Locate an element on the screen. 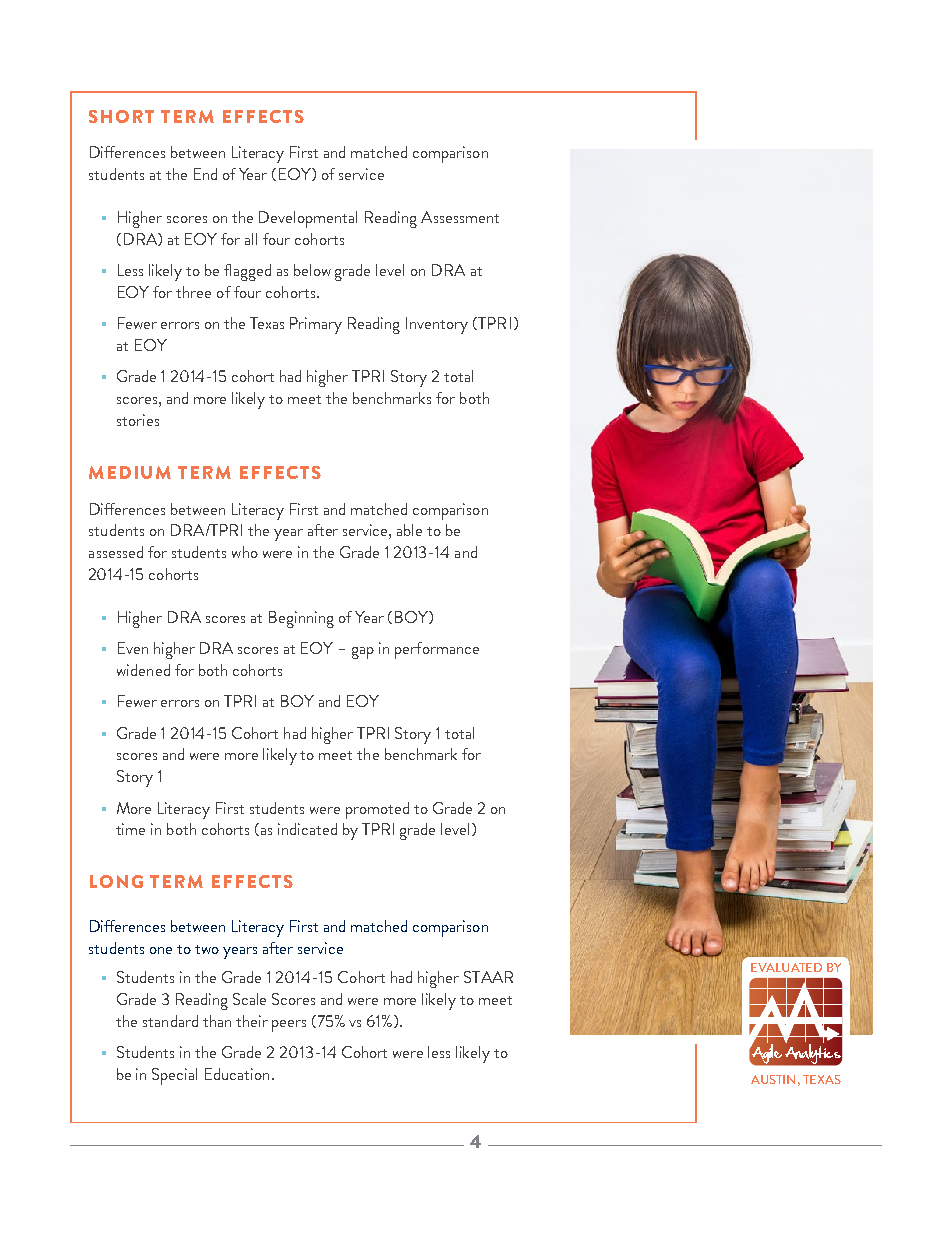 Image resolution: width=952 pixels, height=1233 pixels. Inventory is located at coordinates (437, 325).
